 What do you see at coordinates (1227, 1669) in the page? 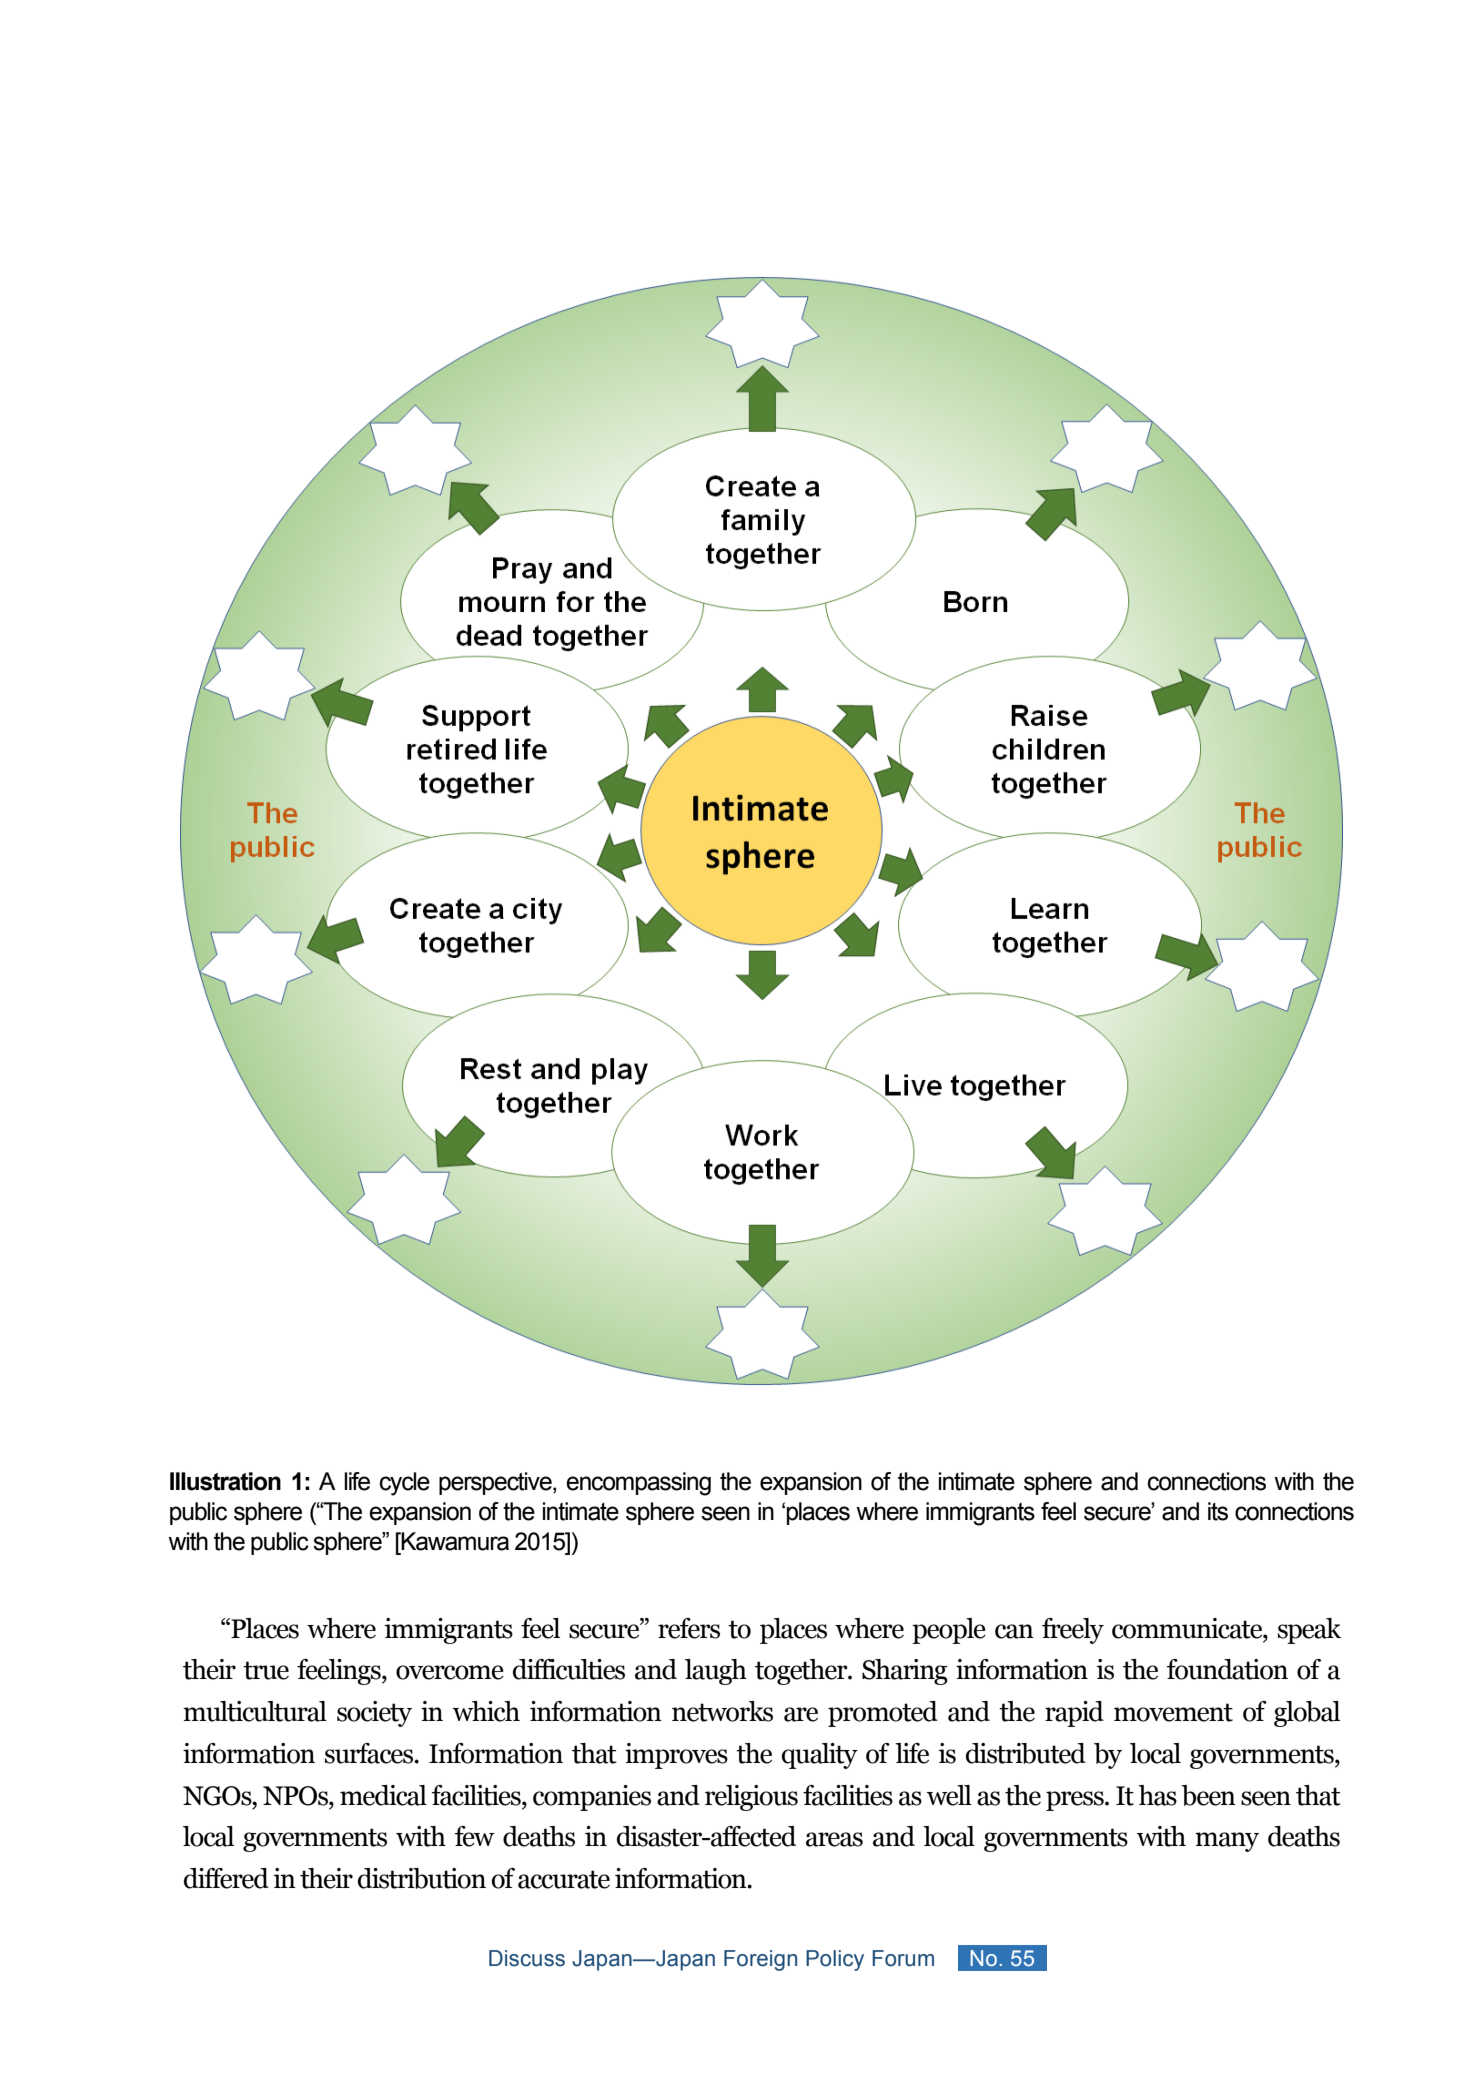
I see `foundation` at bounding box center [1227, 1669].
